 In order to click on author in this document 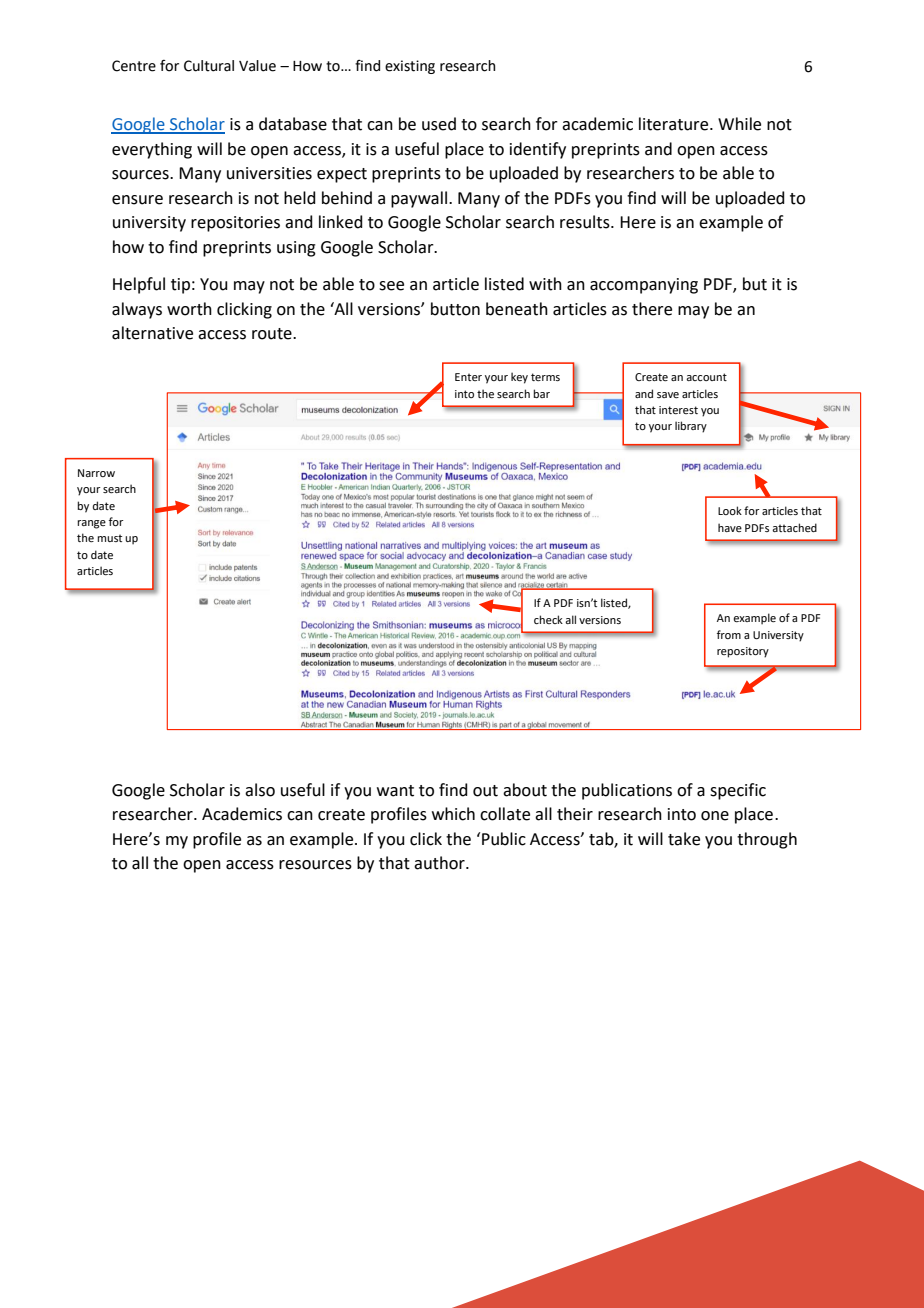, I will do `click(440, 863)`.
